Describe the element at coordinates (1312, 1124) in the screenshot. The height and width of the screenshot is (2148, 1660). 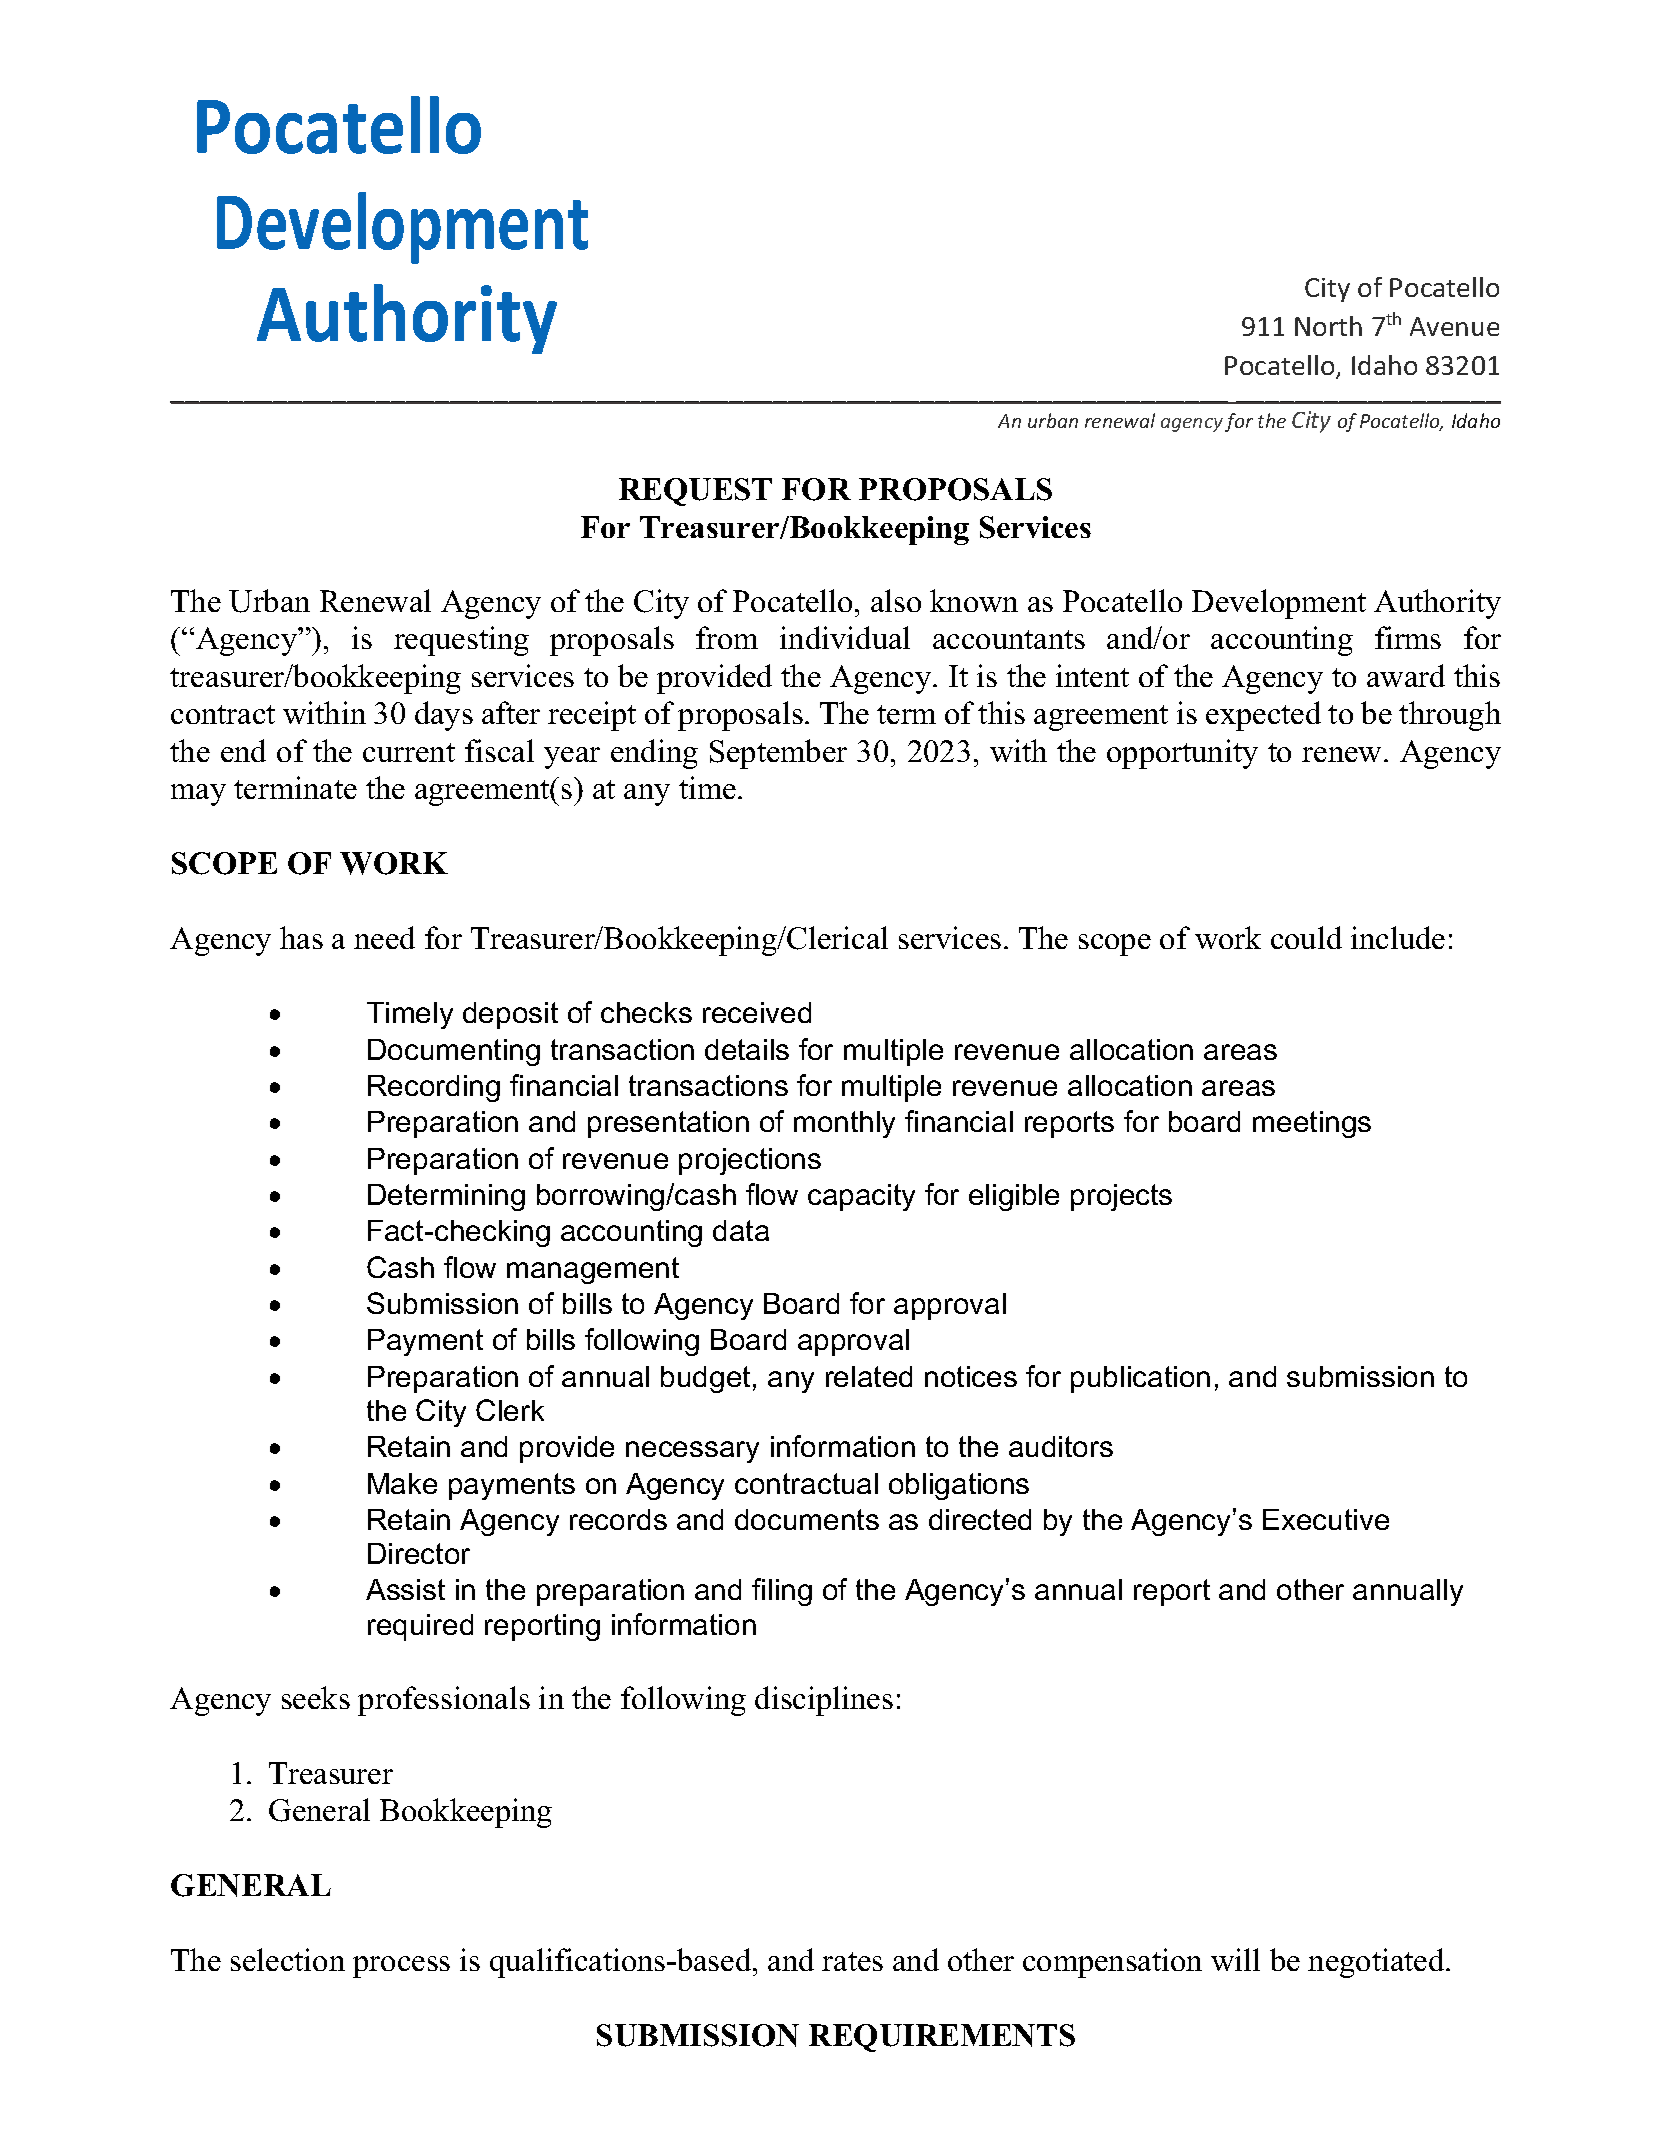
I see `meetings` at that location.
